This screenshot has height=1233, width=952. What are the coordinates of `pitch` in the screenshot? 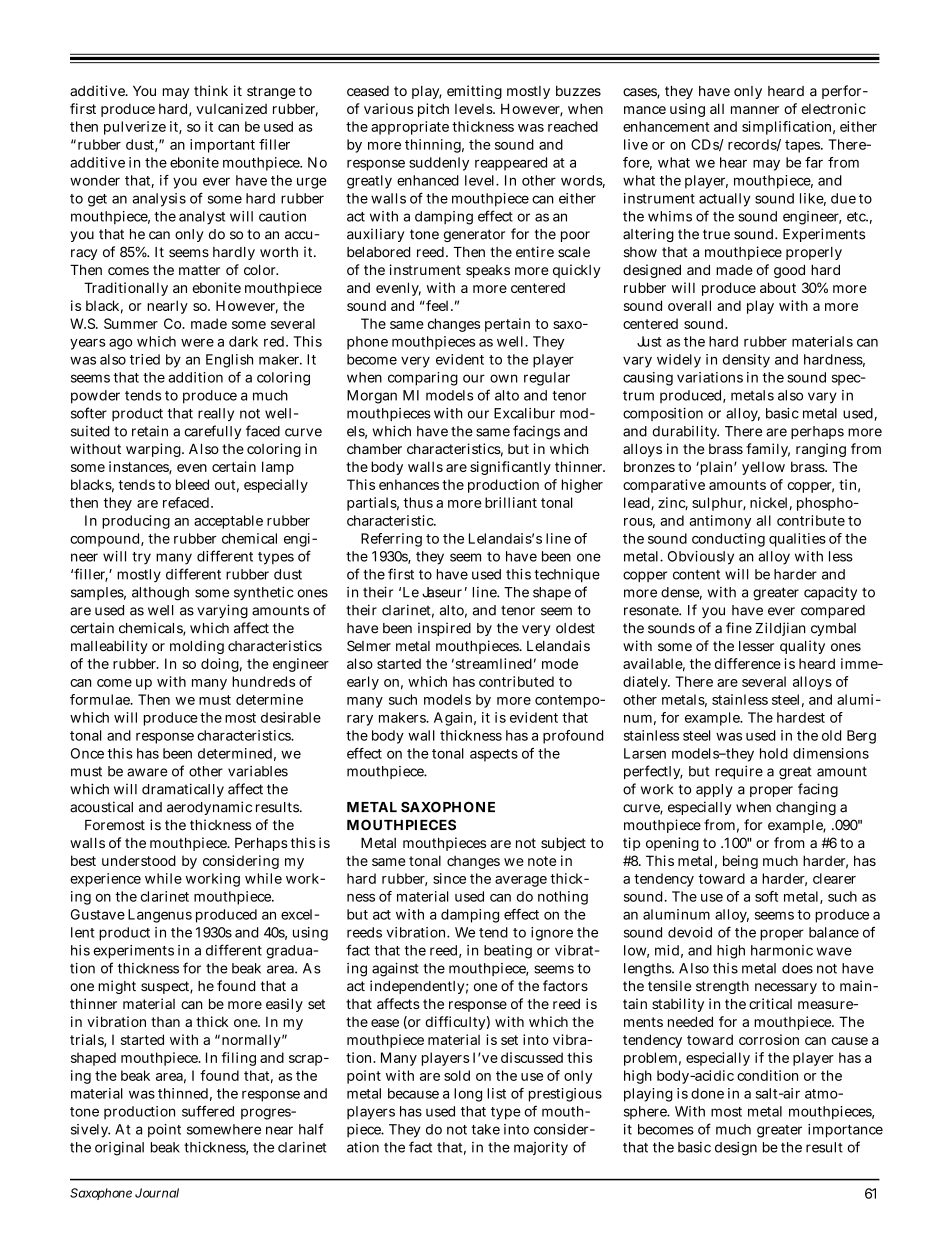 It's located at (433, 110).
